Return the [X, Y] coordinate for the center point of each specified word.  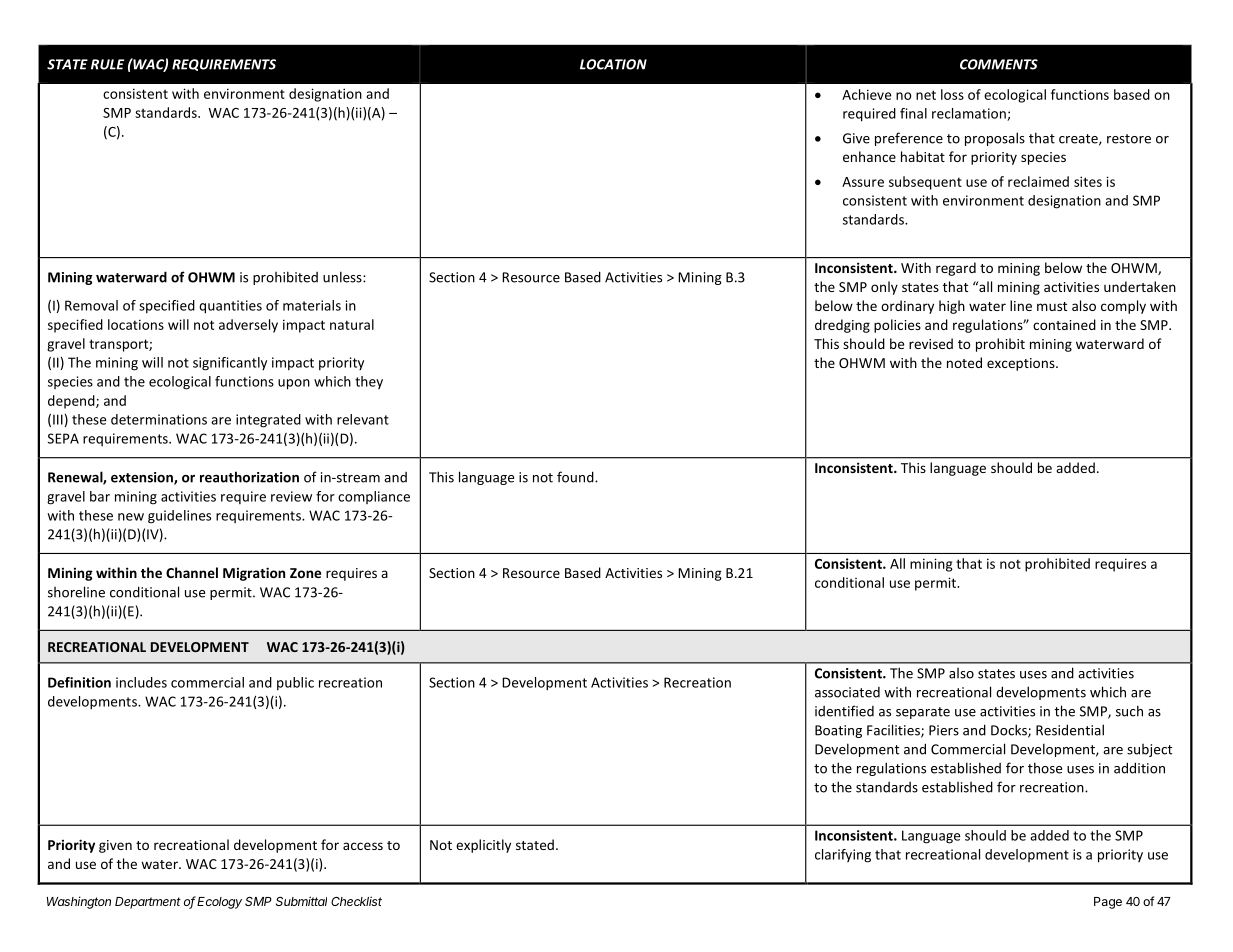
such [1129, 711]
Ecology [219, 903]
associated [847, 692]
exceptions [1022, 364]
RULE [107, 64]
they [369, 382]
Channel [192, 572]
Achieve [866, 94]
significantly [230, 364]
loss [952, 94]
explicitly [483, 846]
